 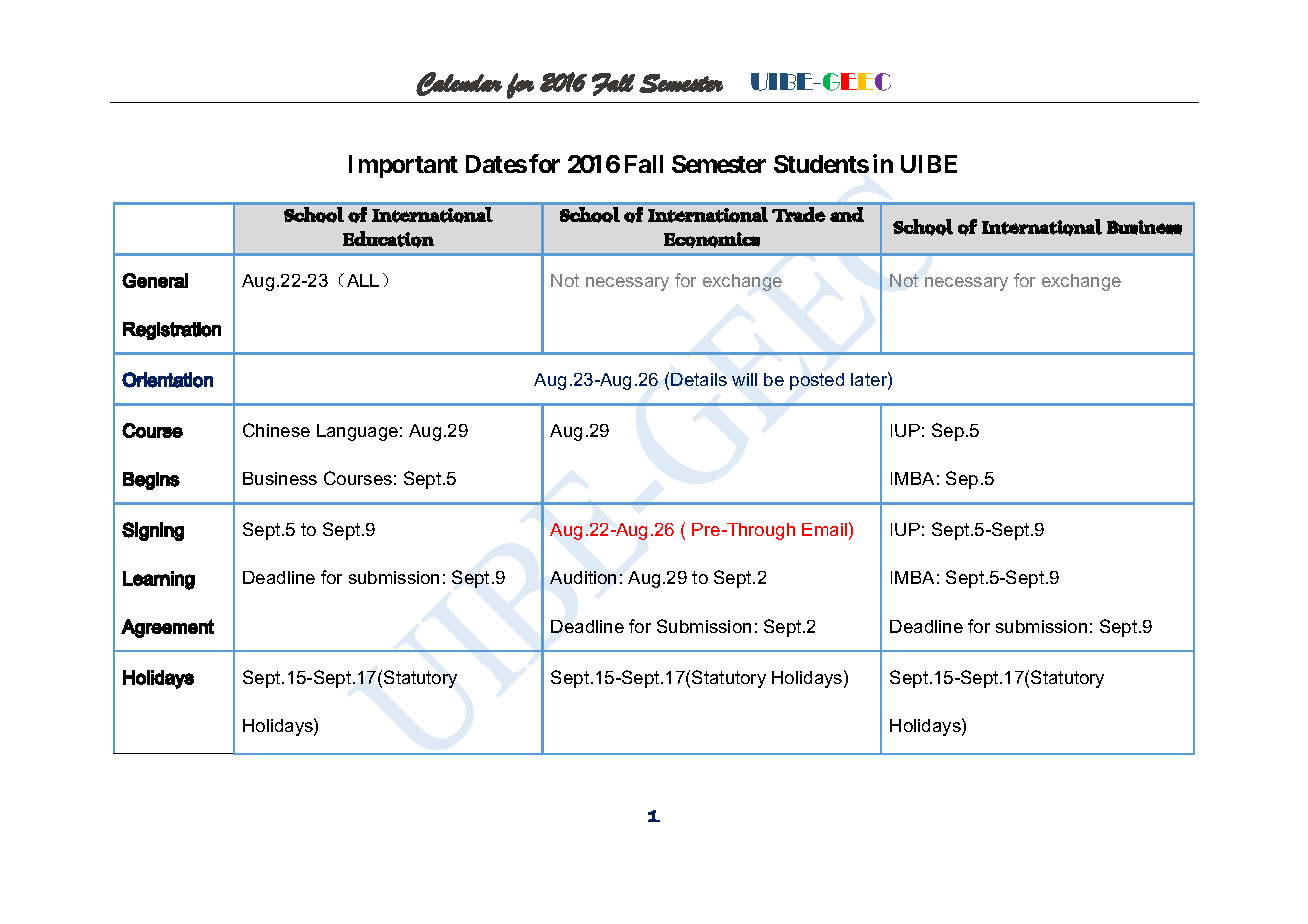 What do you see at coordinates (583, 577) in the screenshot?
I see `Audition` at bounding box center [583, 577].
